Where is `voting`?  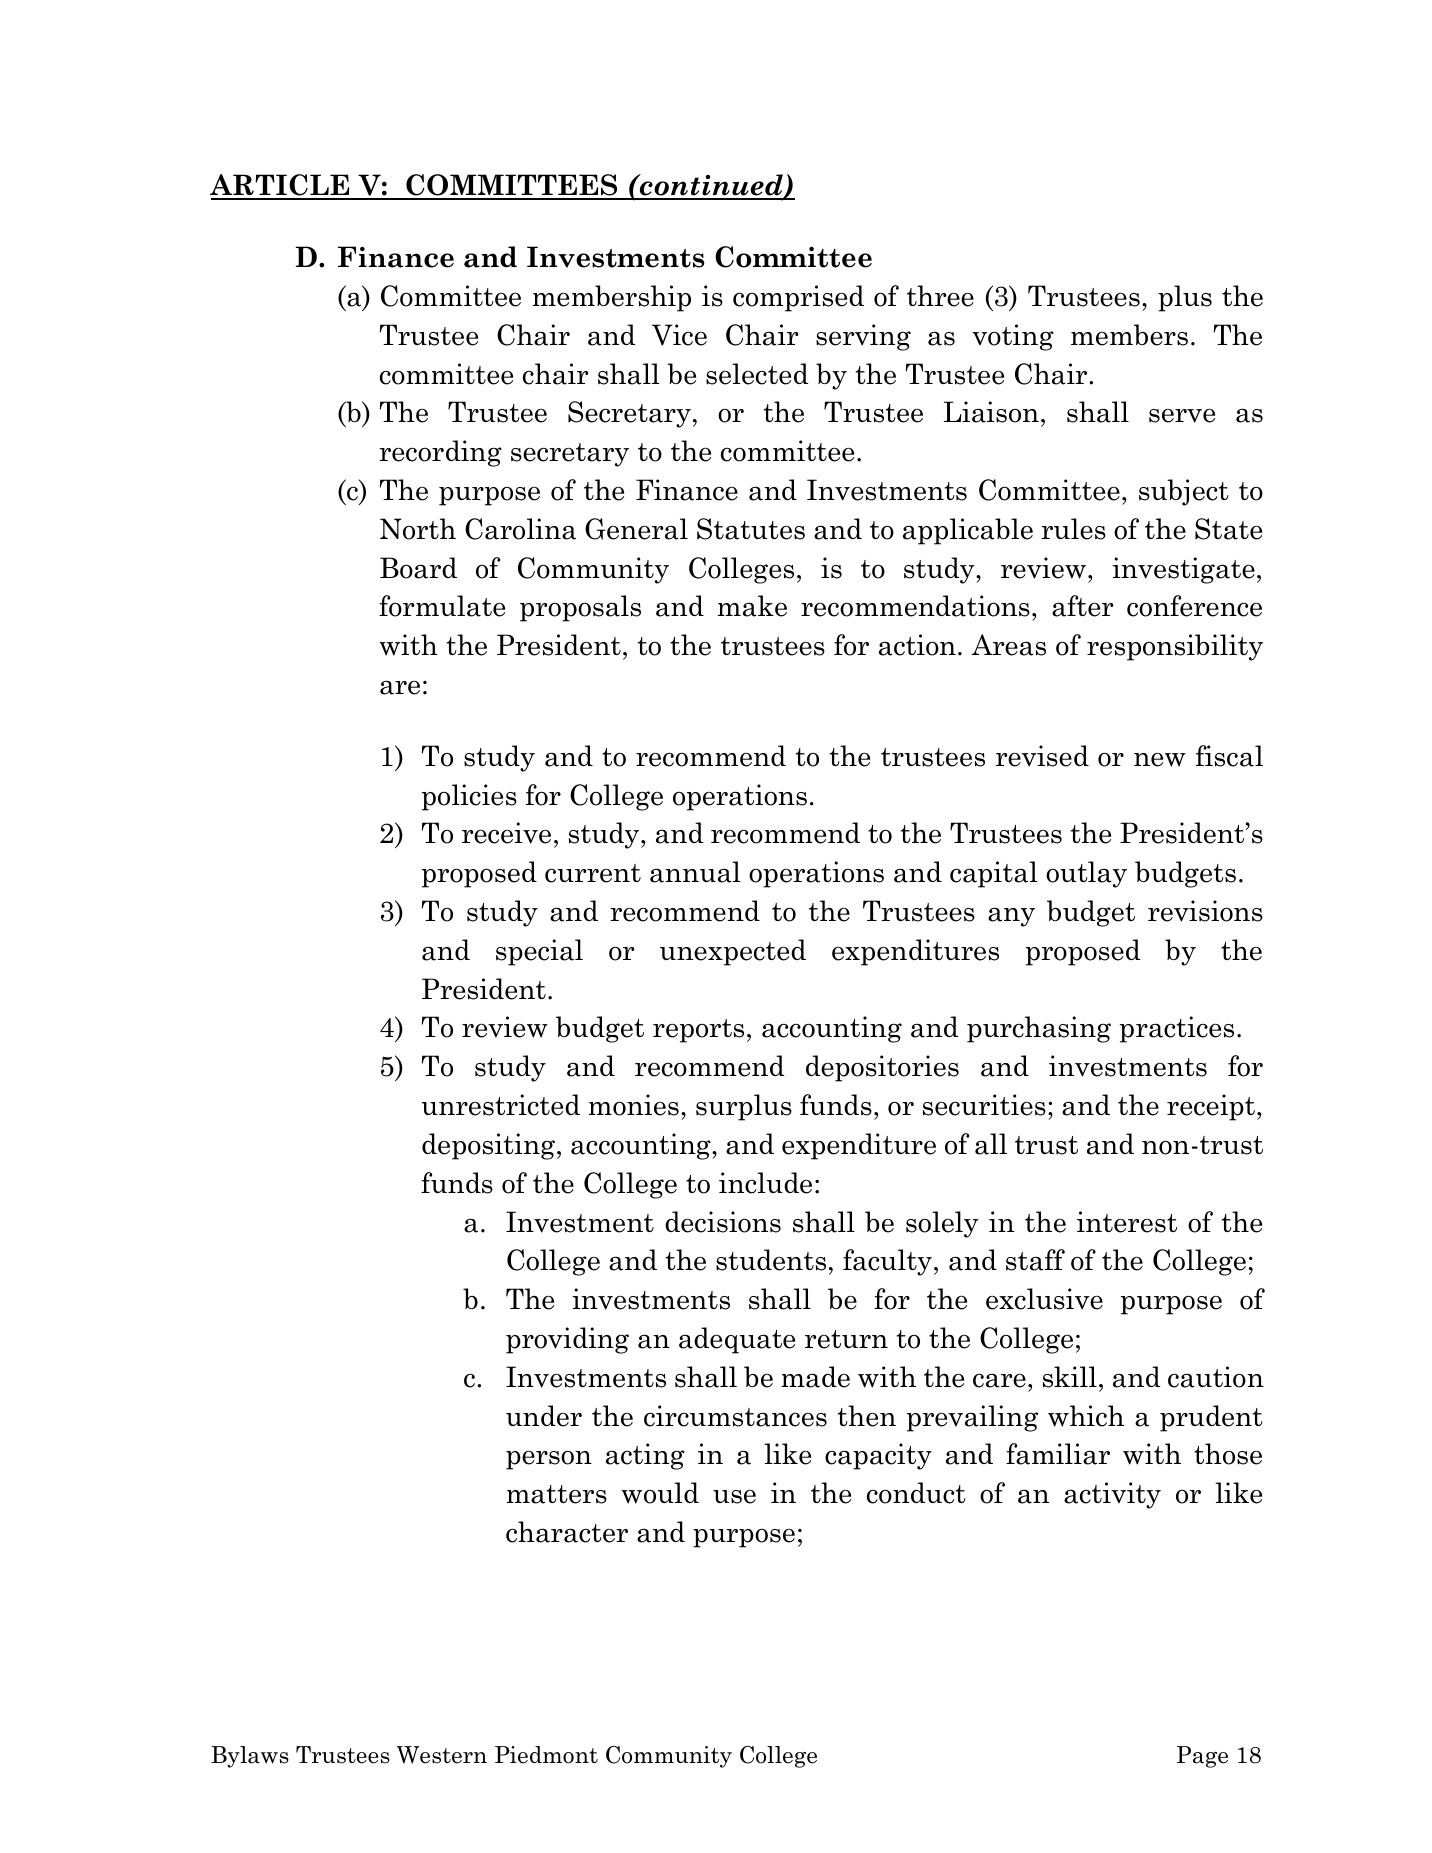
voting is located at coordinates (1013, 337).
